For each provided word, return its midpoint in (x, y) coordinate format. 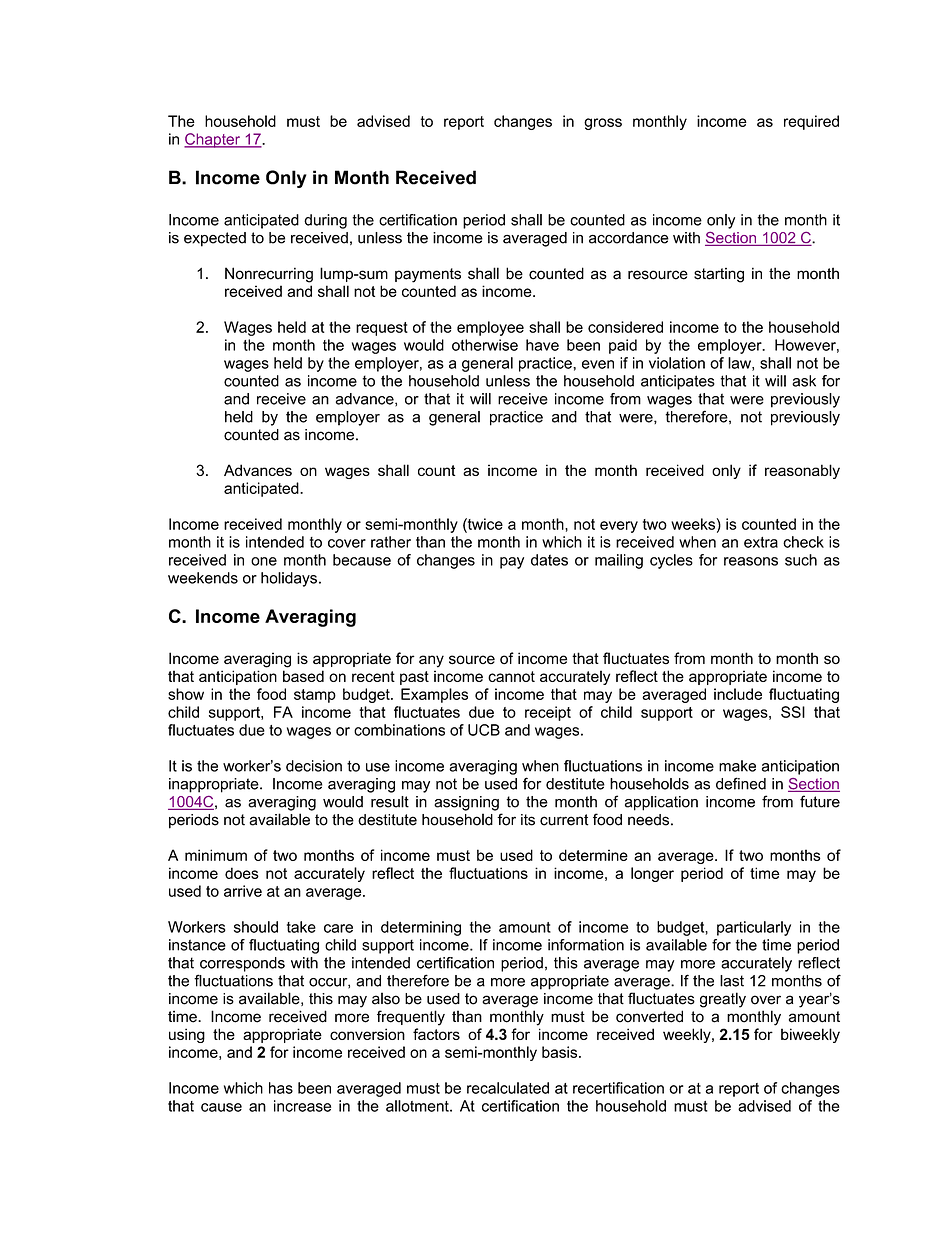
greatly (723, 1000)
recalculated (508, 1088)
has (281, 1088)
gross (603, 124)
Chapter (213, 140)
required (811, 122)
